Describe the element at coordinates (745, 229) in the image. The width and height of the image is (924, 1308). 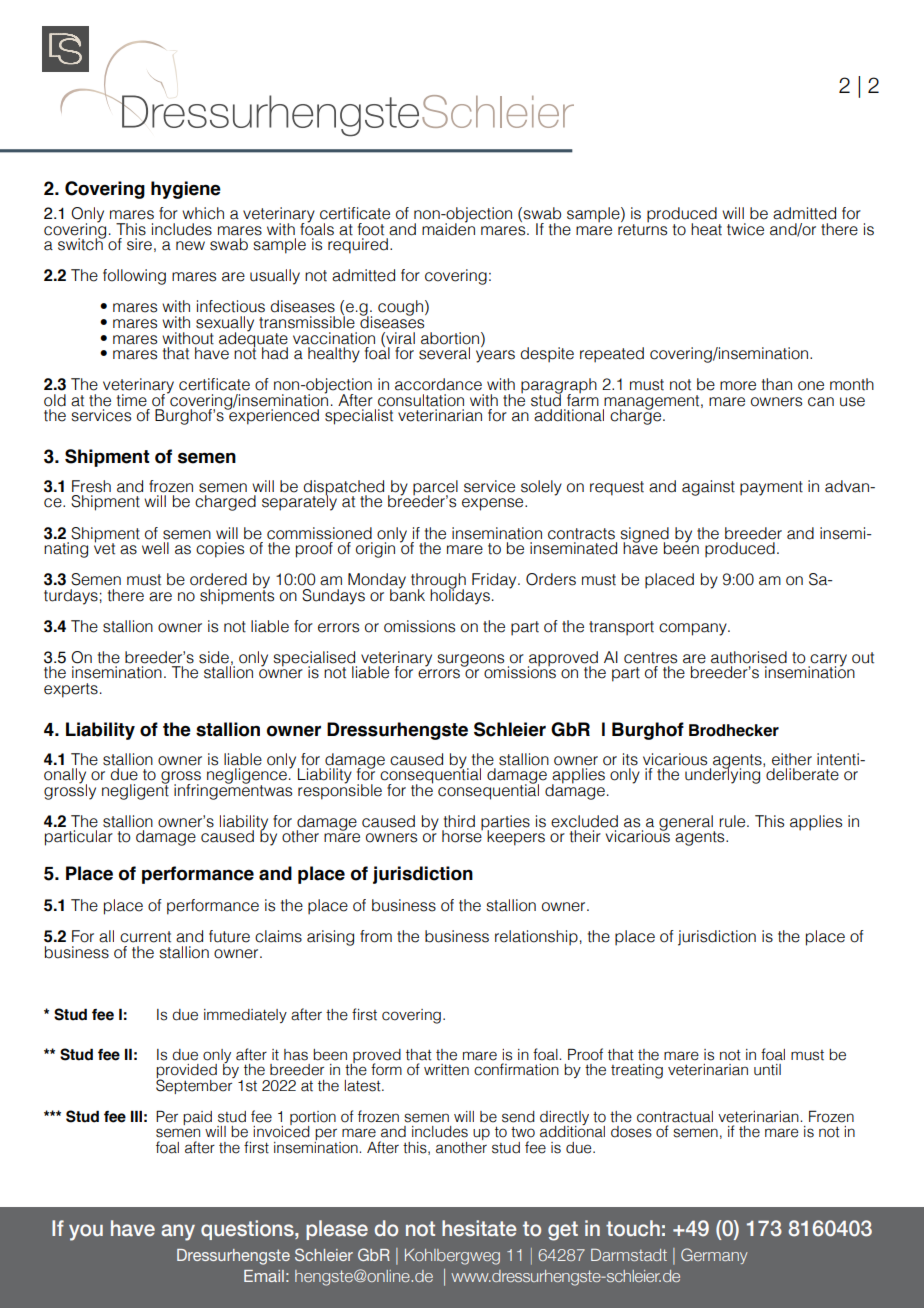
I see `twice` at that location.
